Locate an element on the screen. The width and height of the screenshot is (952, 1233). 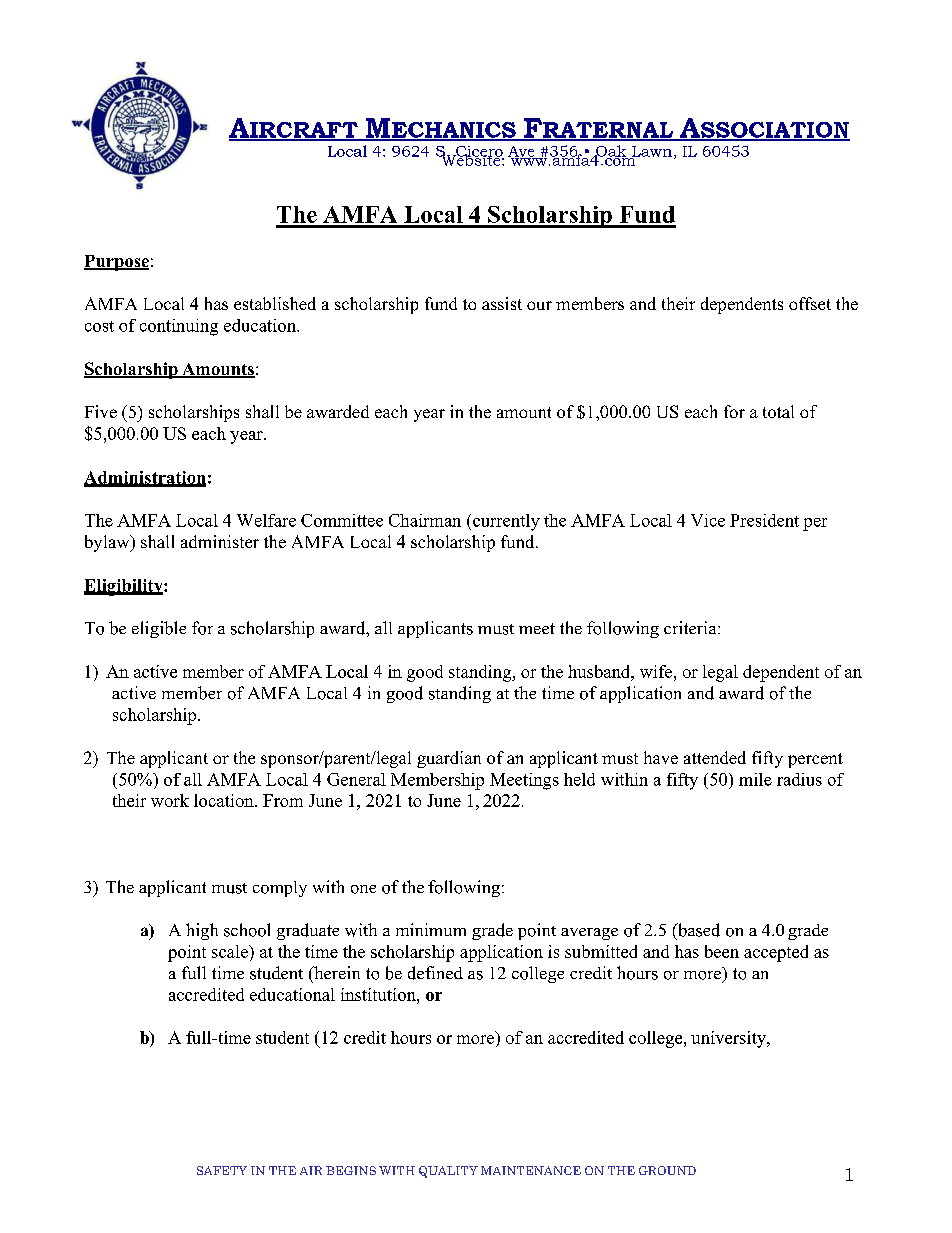
Cicero is located at coordinates (479, 152).
